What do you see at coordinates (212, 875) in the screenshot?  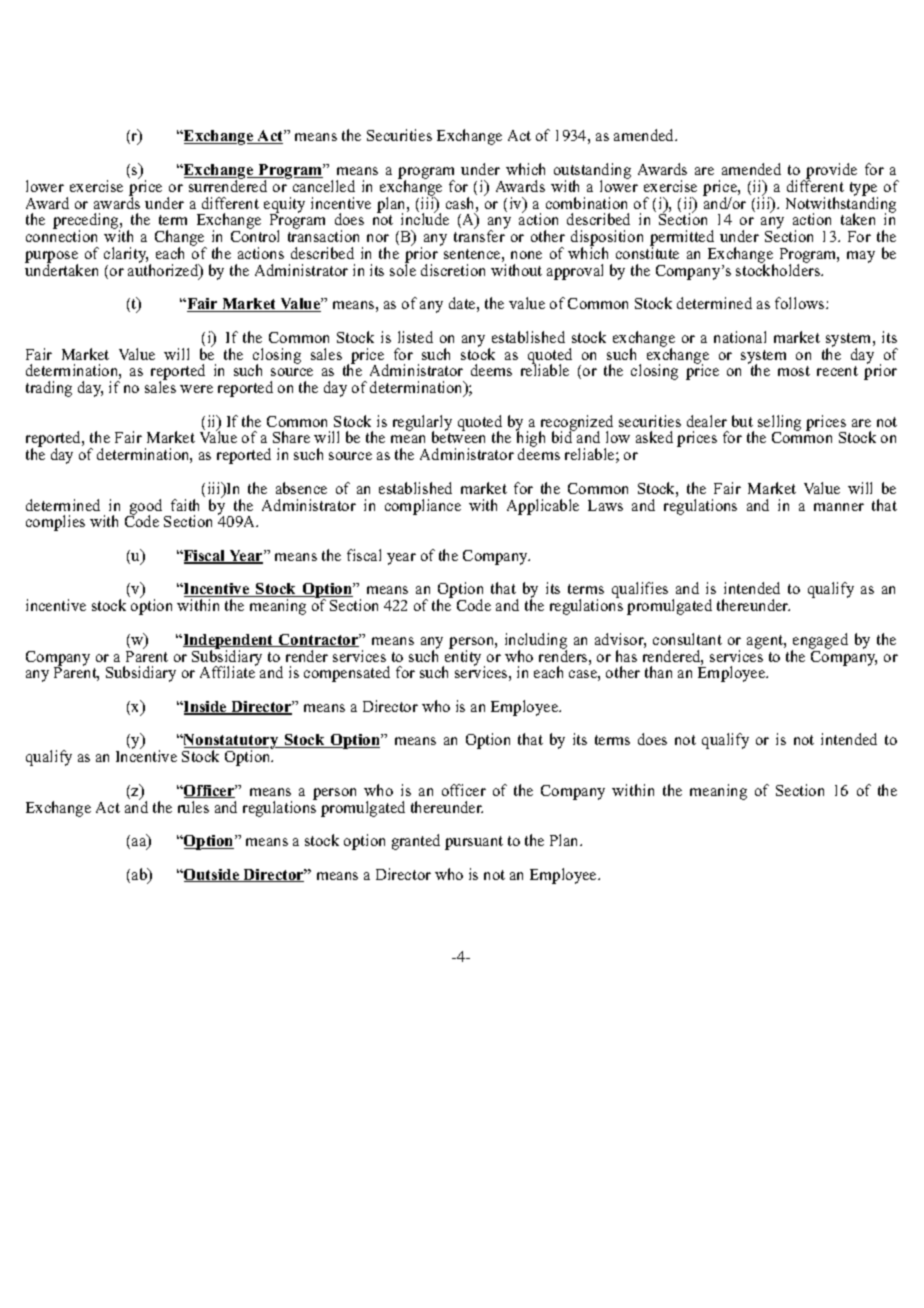 I see `Outside` at bounding box center [212, 875].
